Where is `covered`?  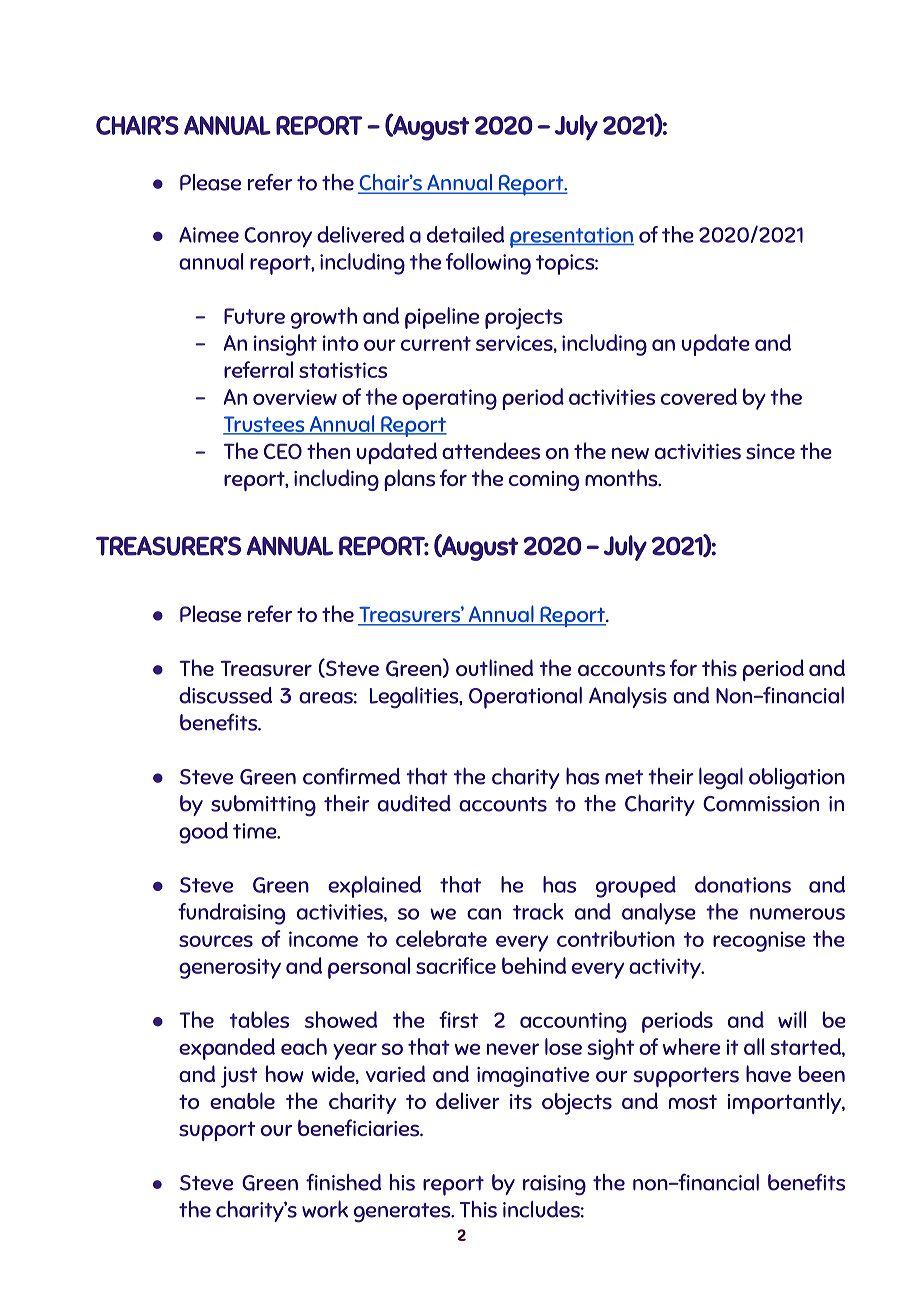
covered is located at coordinates (699, 396).
